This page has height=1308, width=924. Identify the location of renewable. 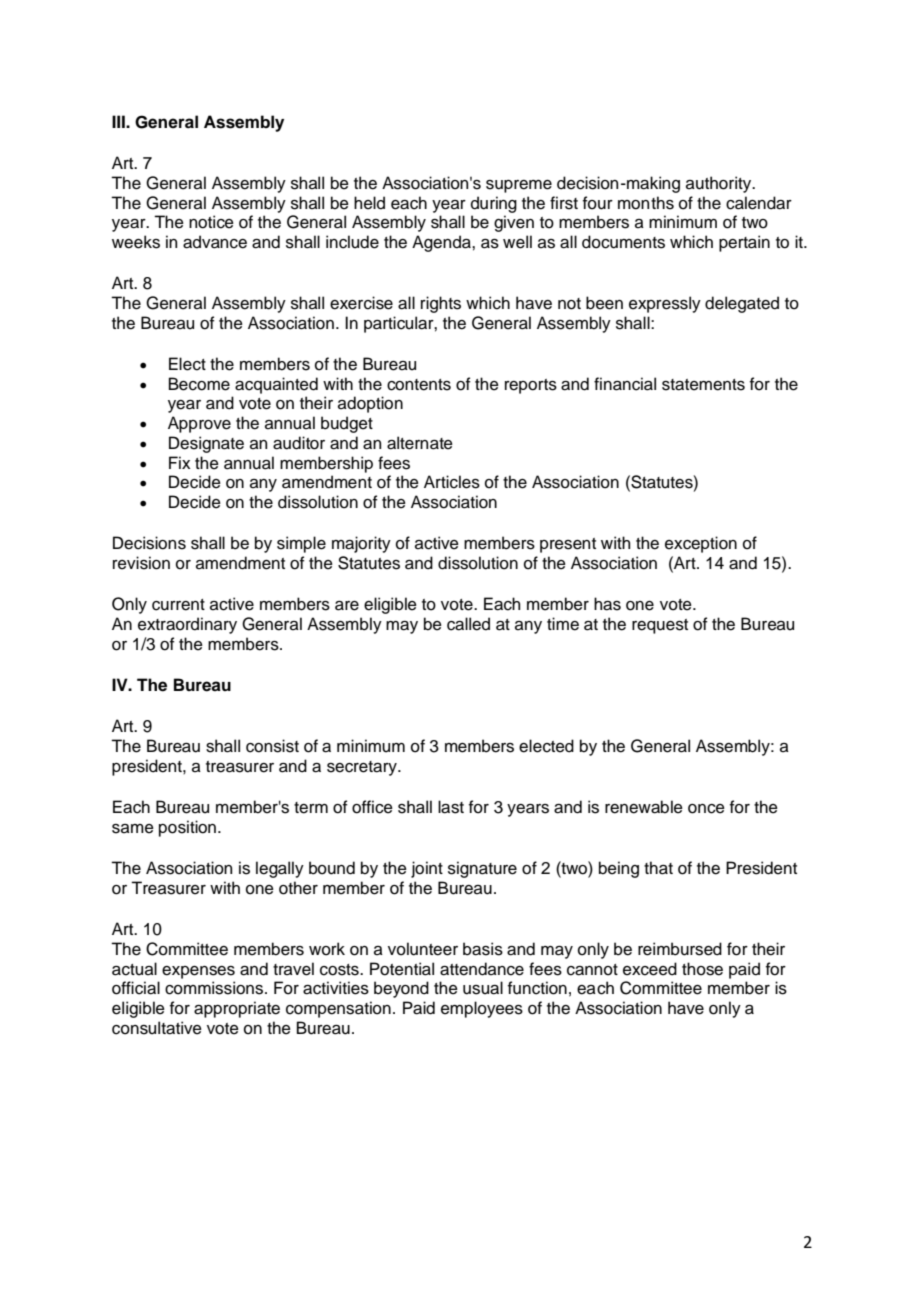
(644, 807).
